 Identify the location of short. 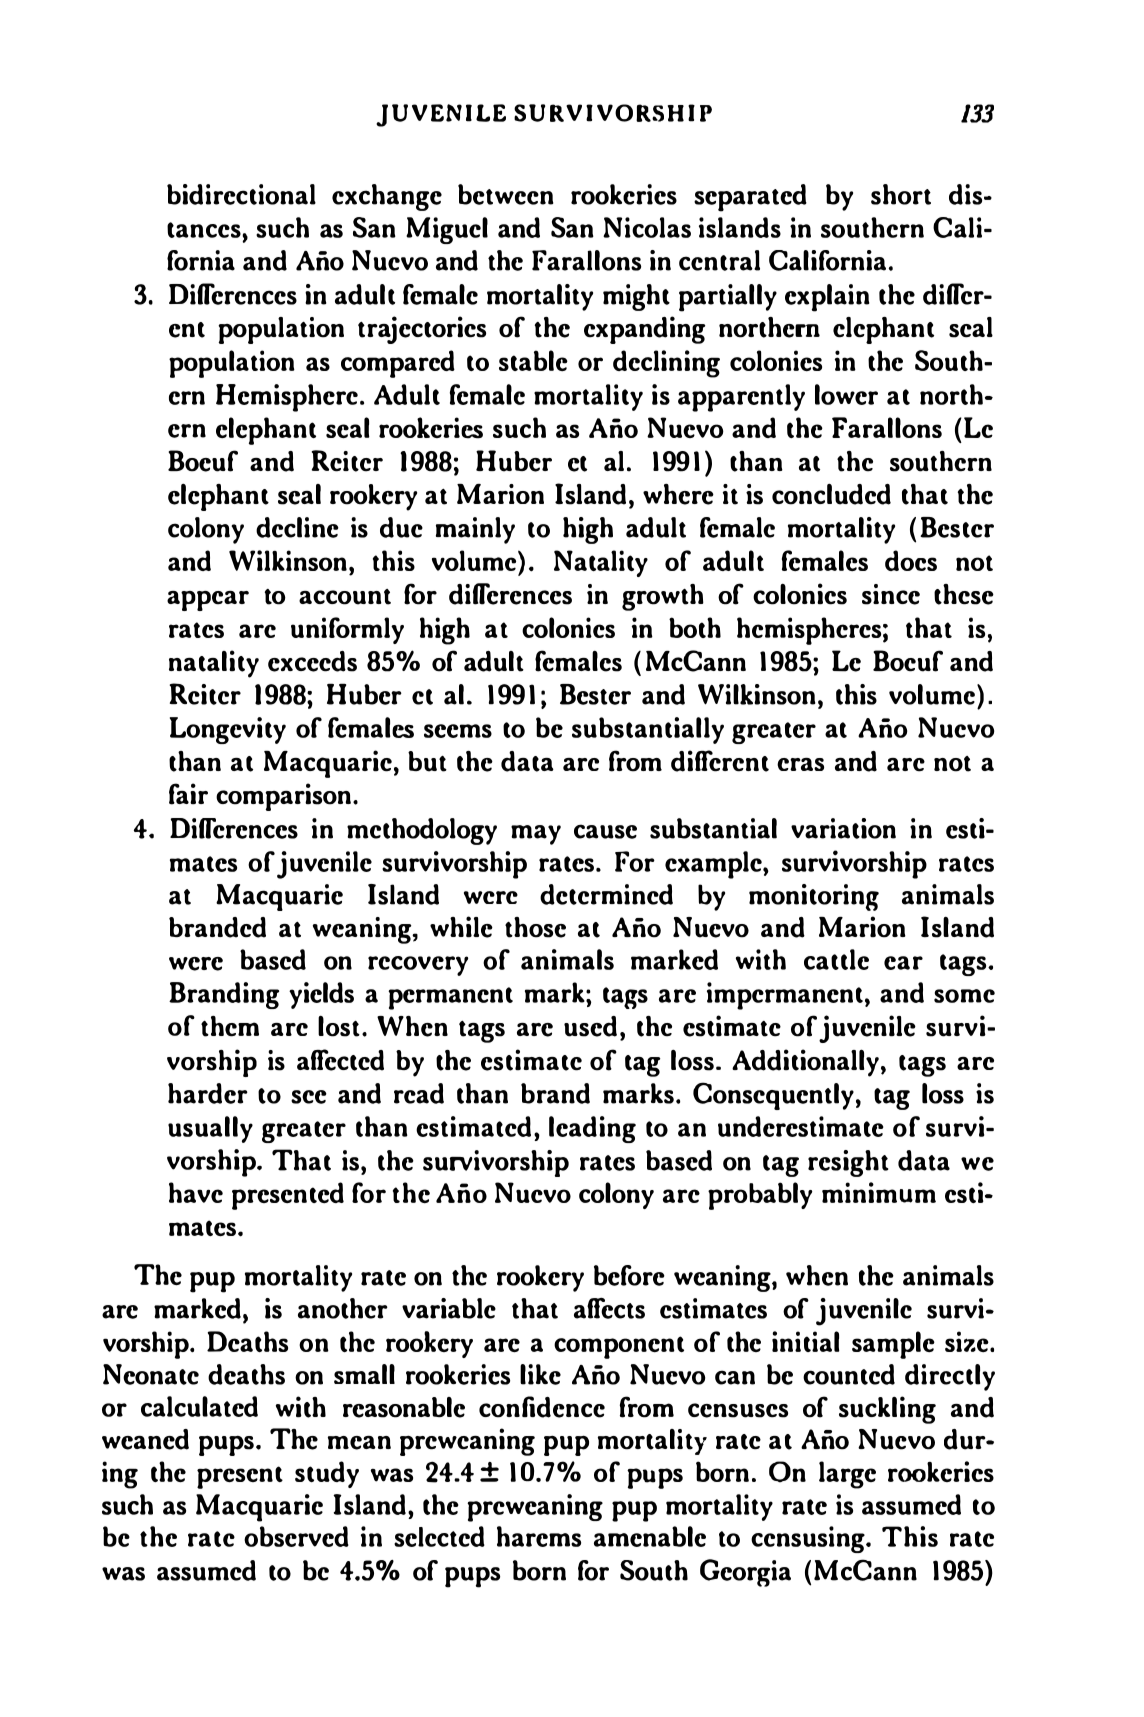
(901, 194).
